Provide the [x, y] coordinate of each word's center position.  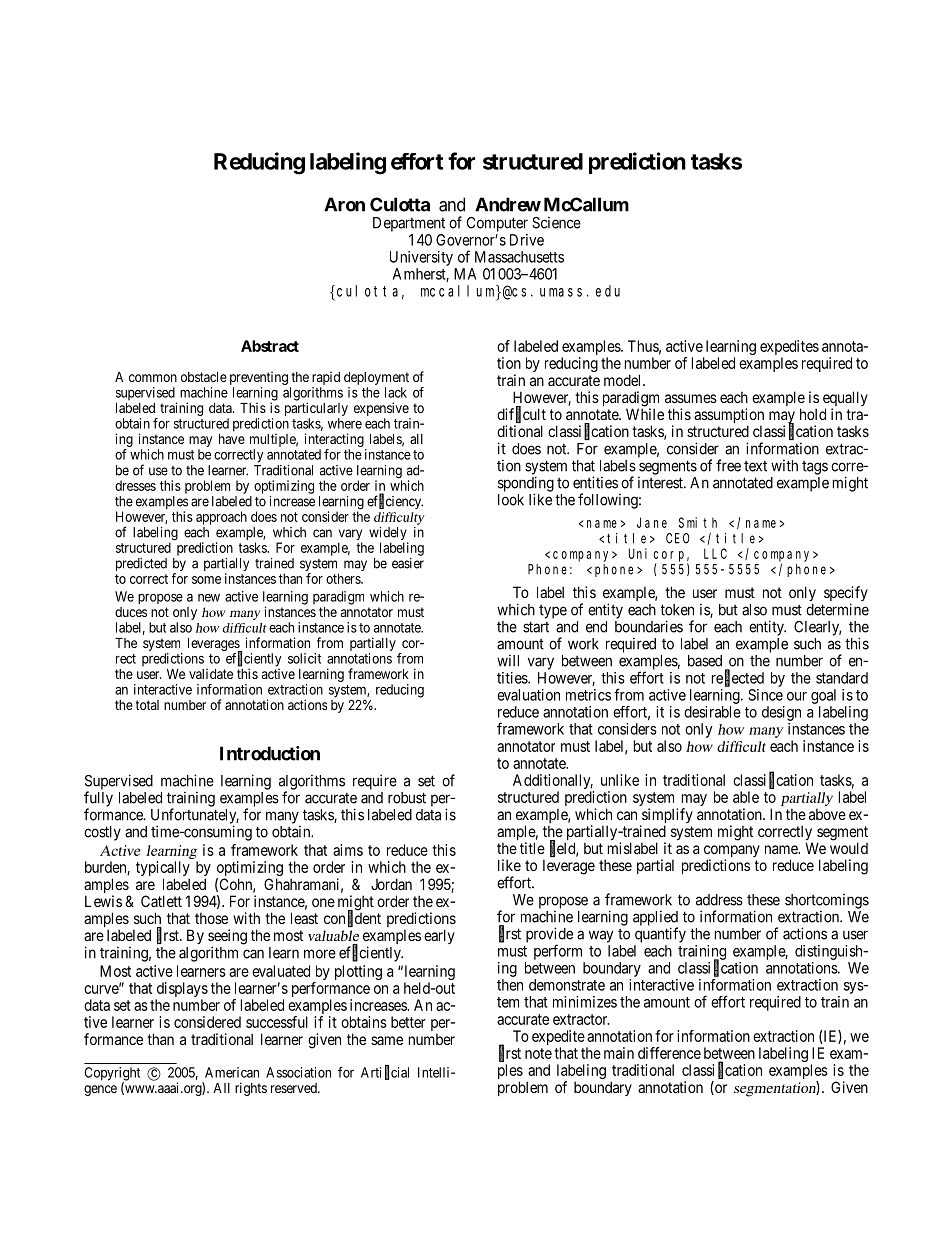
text [755, 466]
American [232, 1072]
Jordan [391, 884]
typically [163, 870]
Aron [344, 204]
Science [556, 222]
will [508, 660]
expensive [382, 410]
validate [211, 673]
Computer [497, 224]
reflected [738, 678]
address [719, 900]
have [232, 439]
